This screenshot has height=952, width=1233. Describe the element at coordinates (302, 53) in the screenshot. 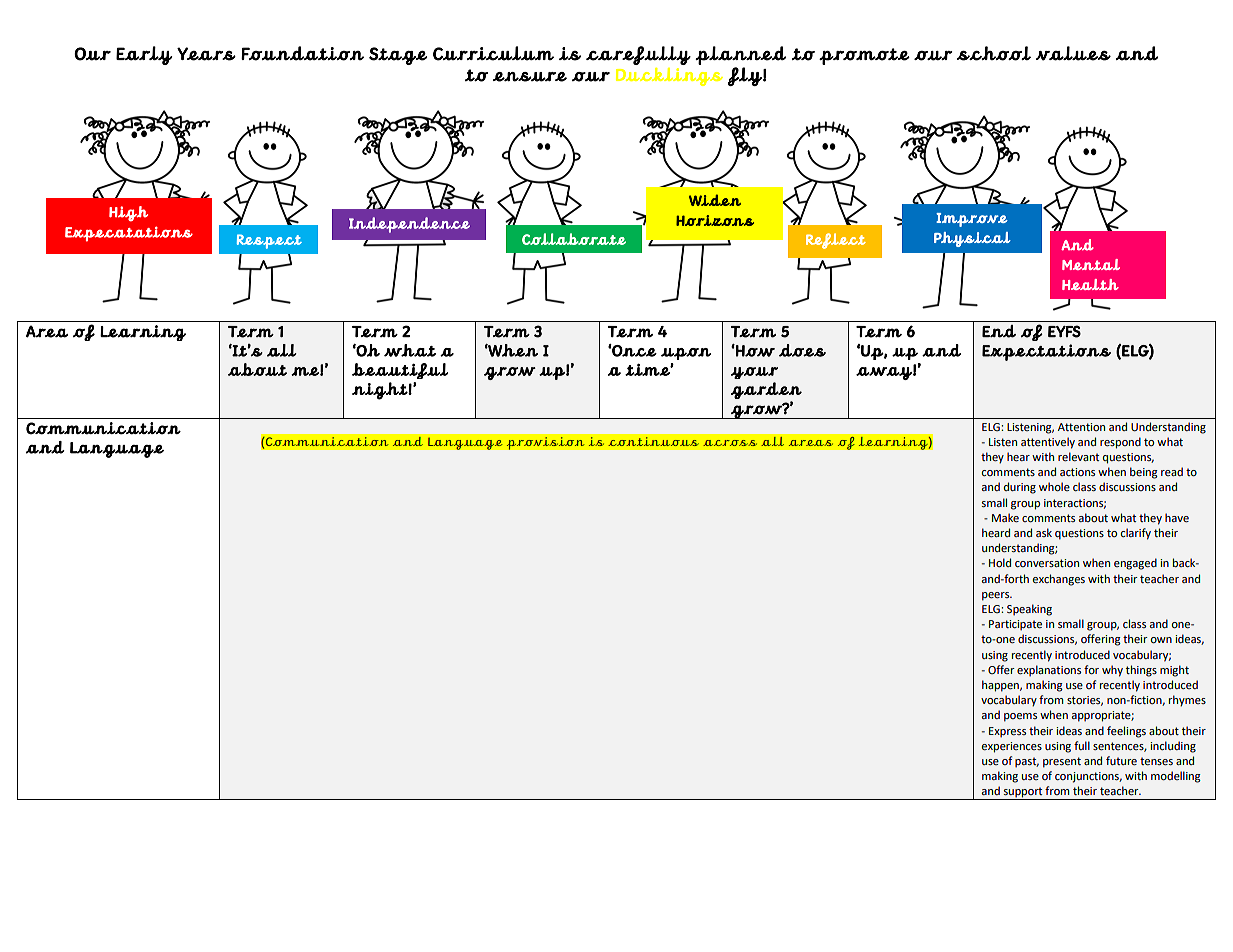

I see `Foundation` at that location.
